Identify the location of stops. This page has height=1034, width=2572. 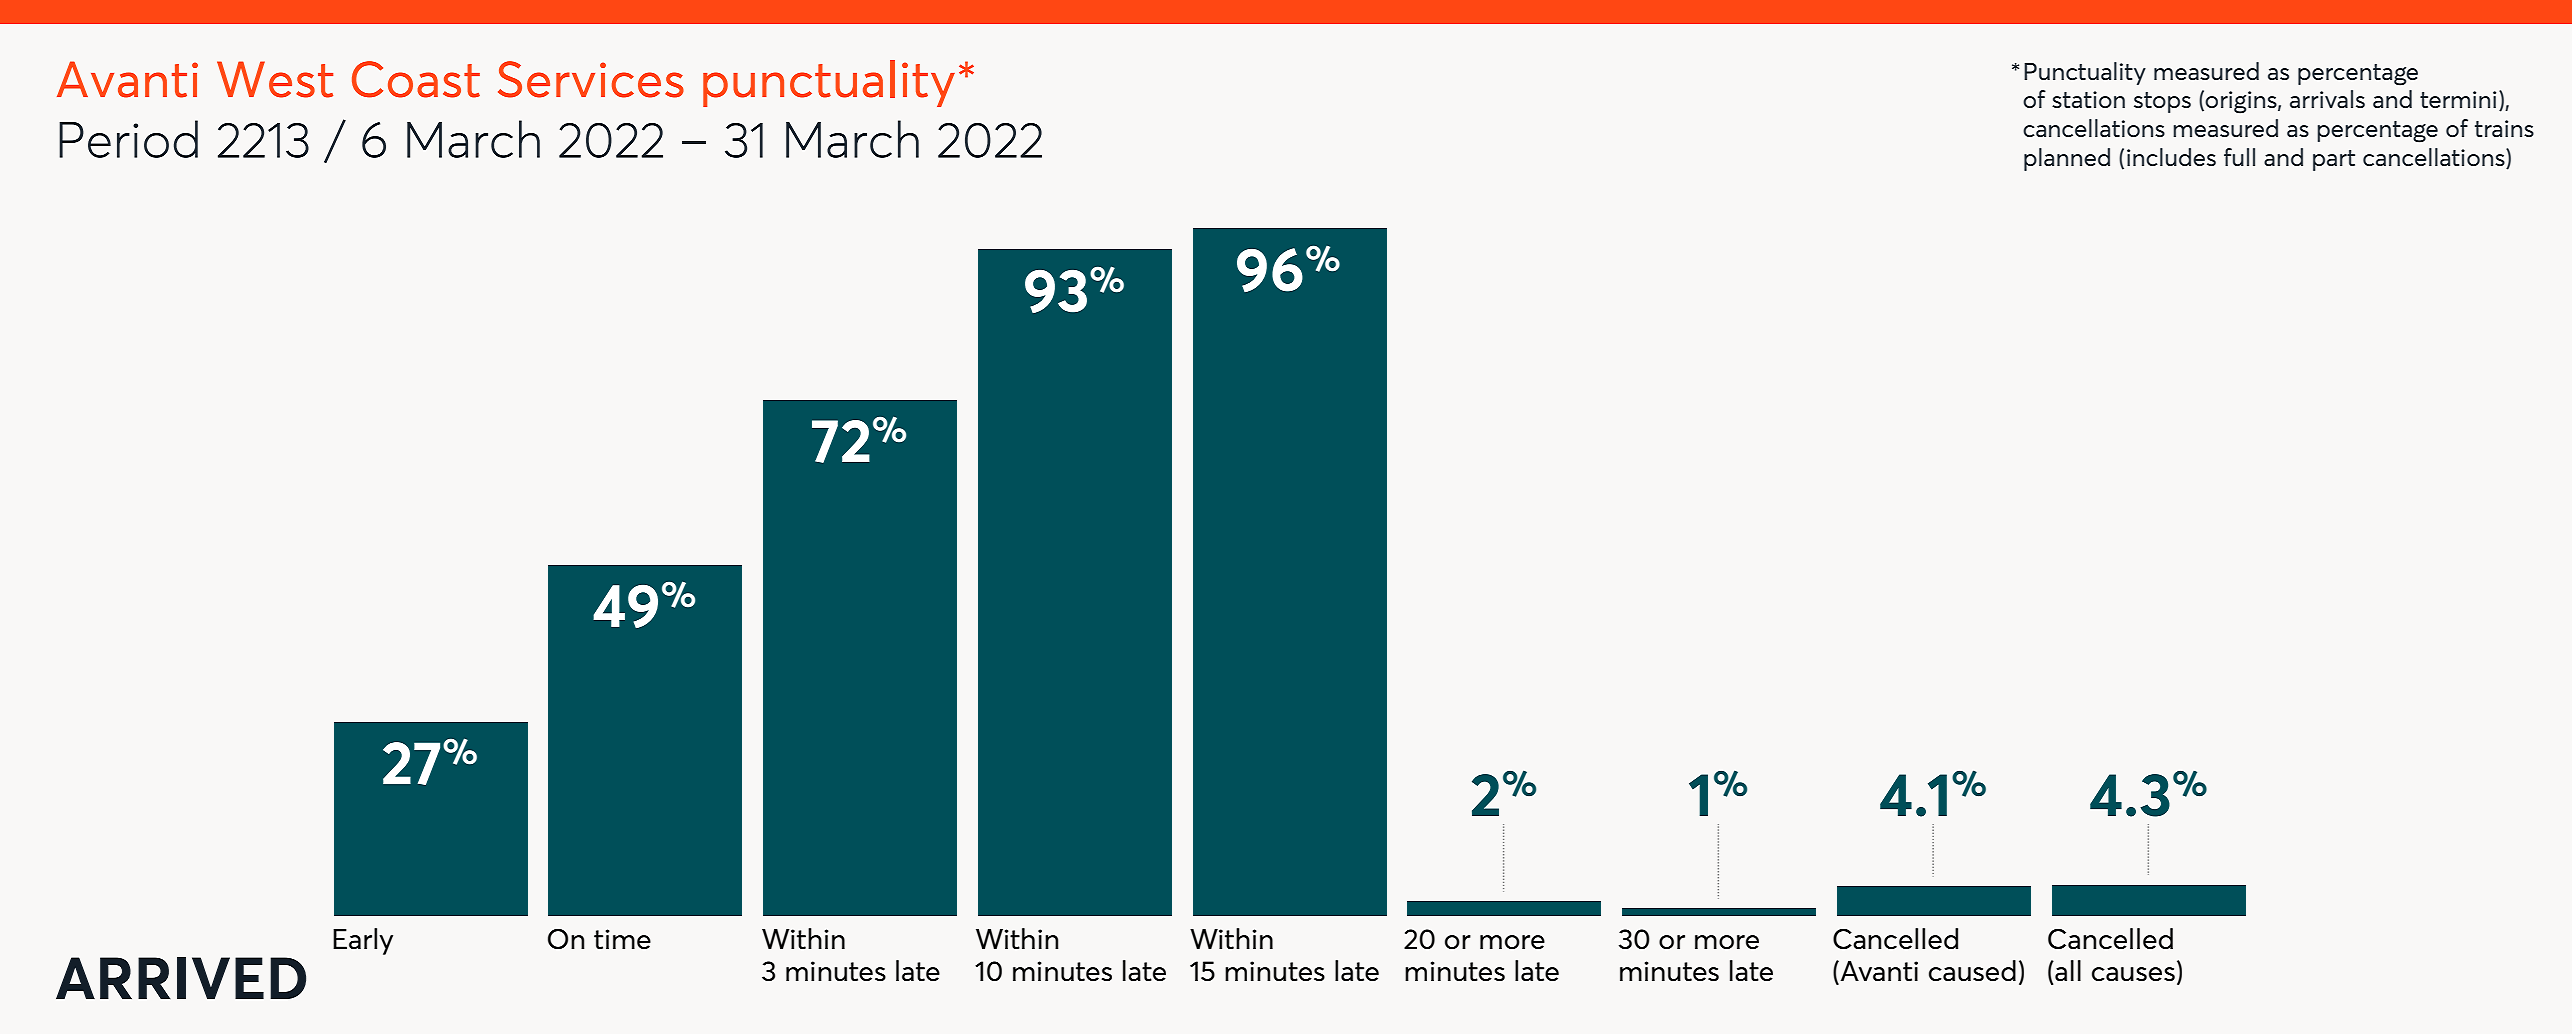
(2162, 102).
